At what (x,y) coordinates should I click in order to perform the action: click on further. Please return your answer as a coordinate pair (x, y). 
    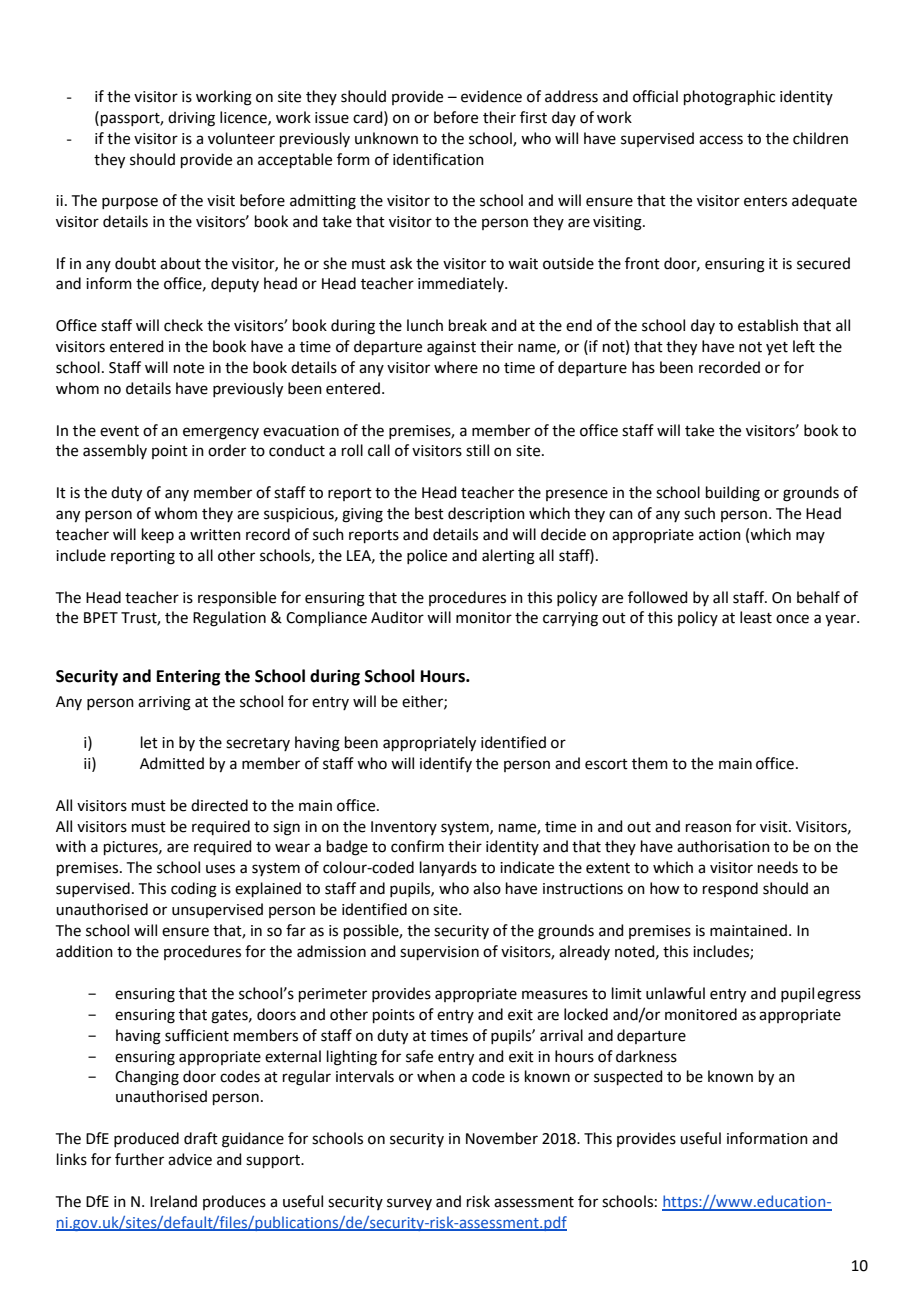
    Looking at the image, I should click on (139, 1159).
